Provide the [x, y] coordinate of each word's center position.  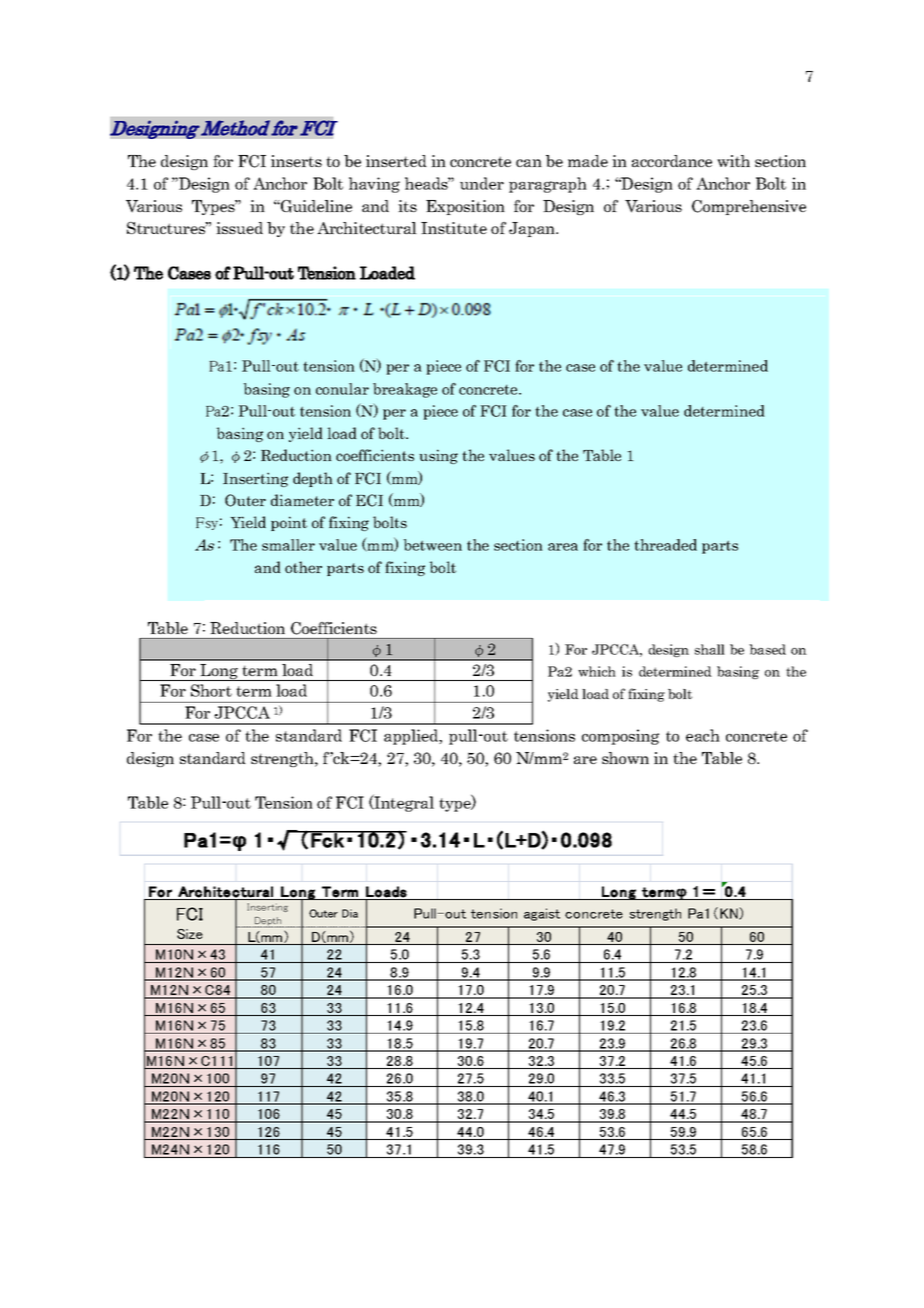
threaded [665, 545]
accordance [672, 161]
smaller [288, 545]
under [482, 183]
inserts [296, 161]
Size [190, 934]
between [432, 545]
